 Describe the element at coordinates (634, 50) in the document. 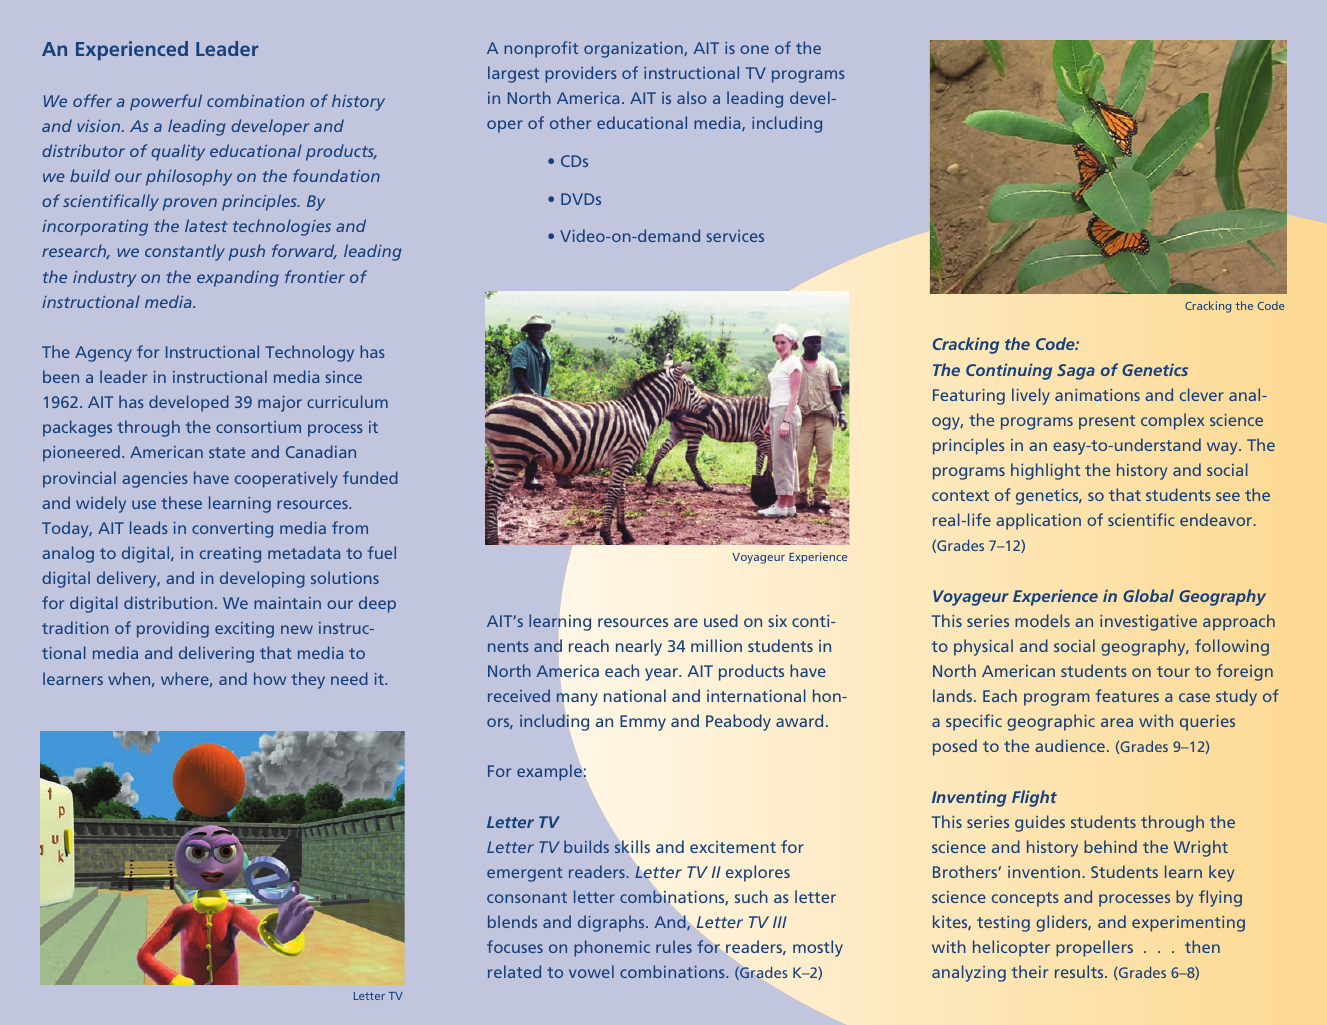

I see `organization` at that location.
